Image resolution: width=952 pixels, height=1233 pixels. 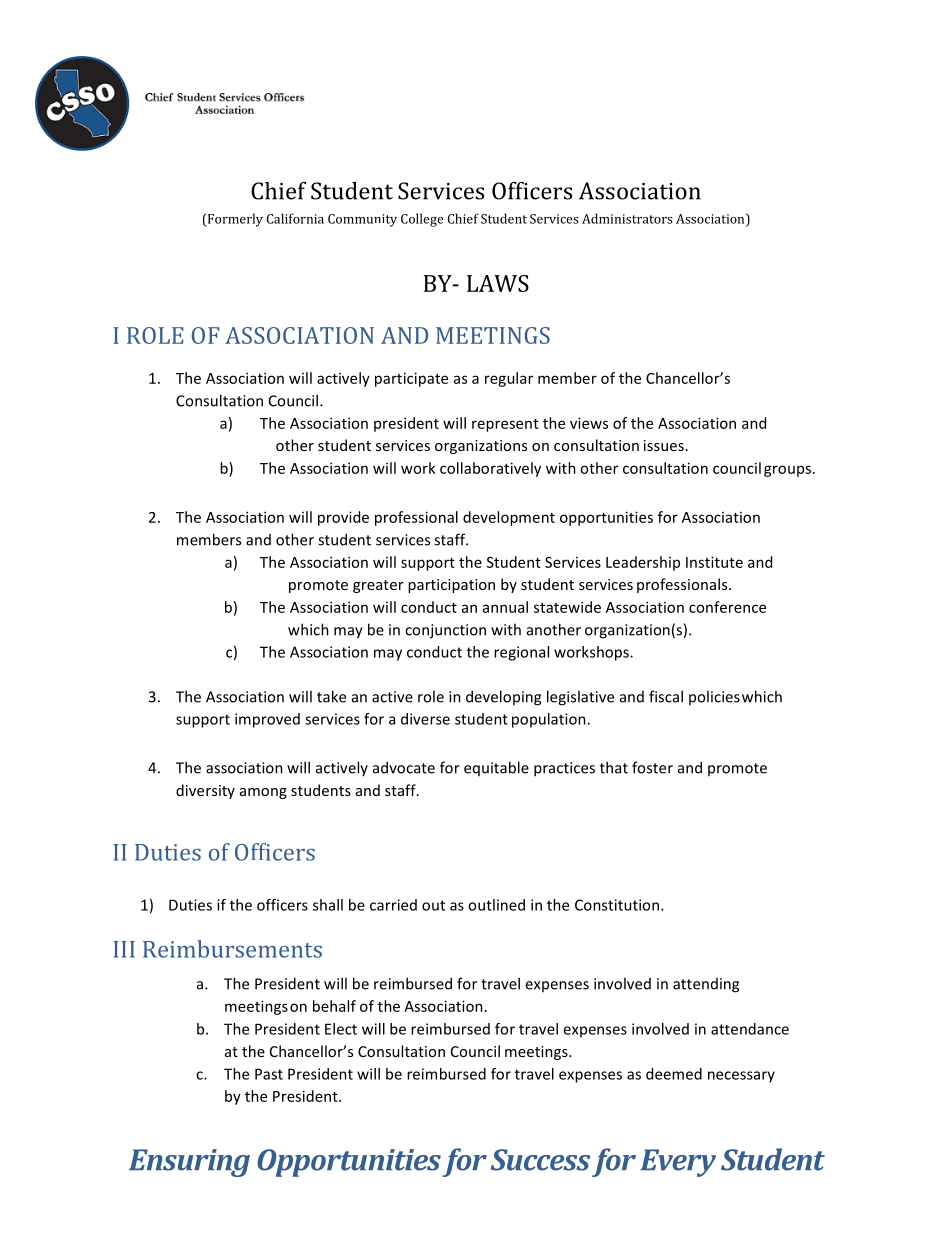 I want to click on diversity, so click(x=205, y=791).
